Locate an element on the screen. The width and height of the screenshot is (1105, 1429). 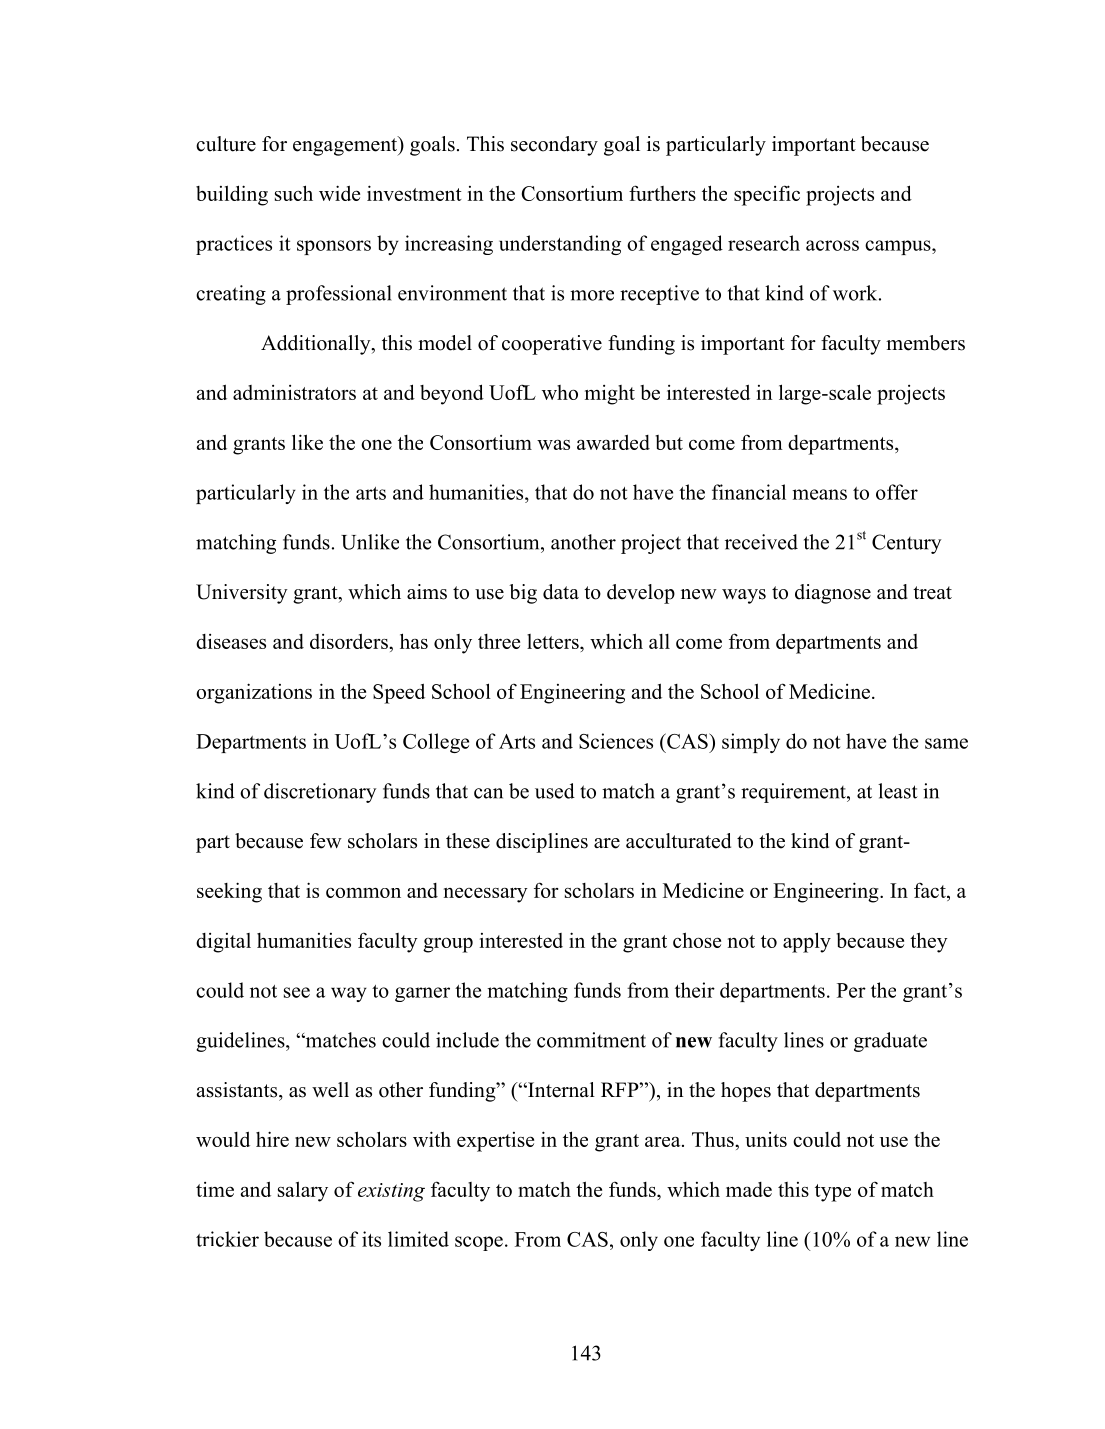
such is located at coordinates (294, 193).
